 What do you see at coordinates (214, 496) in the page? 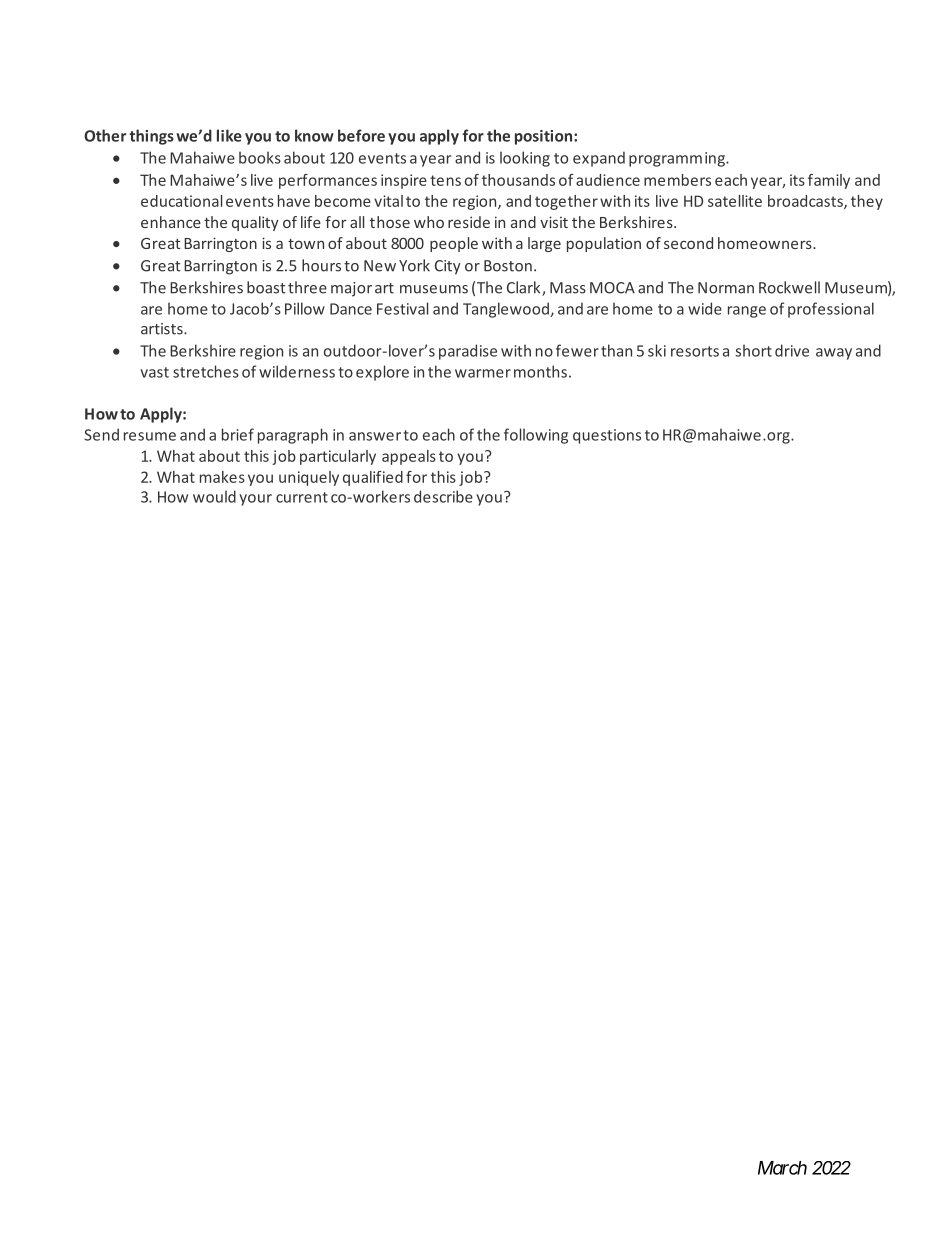
I see `would` at bounding box center [214, 496].
